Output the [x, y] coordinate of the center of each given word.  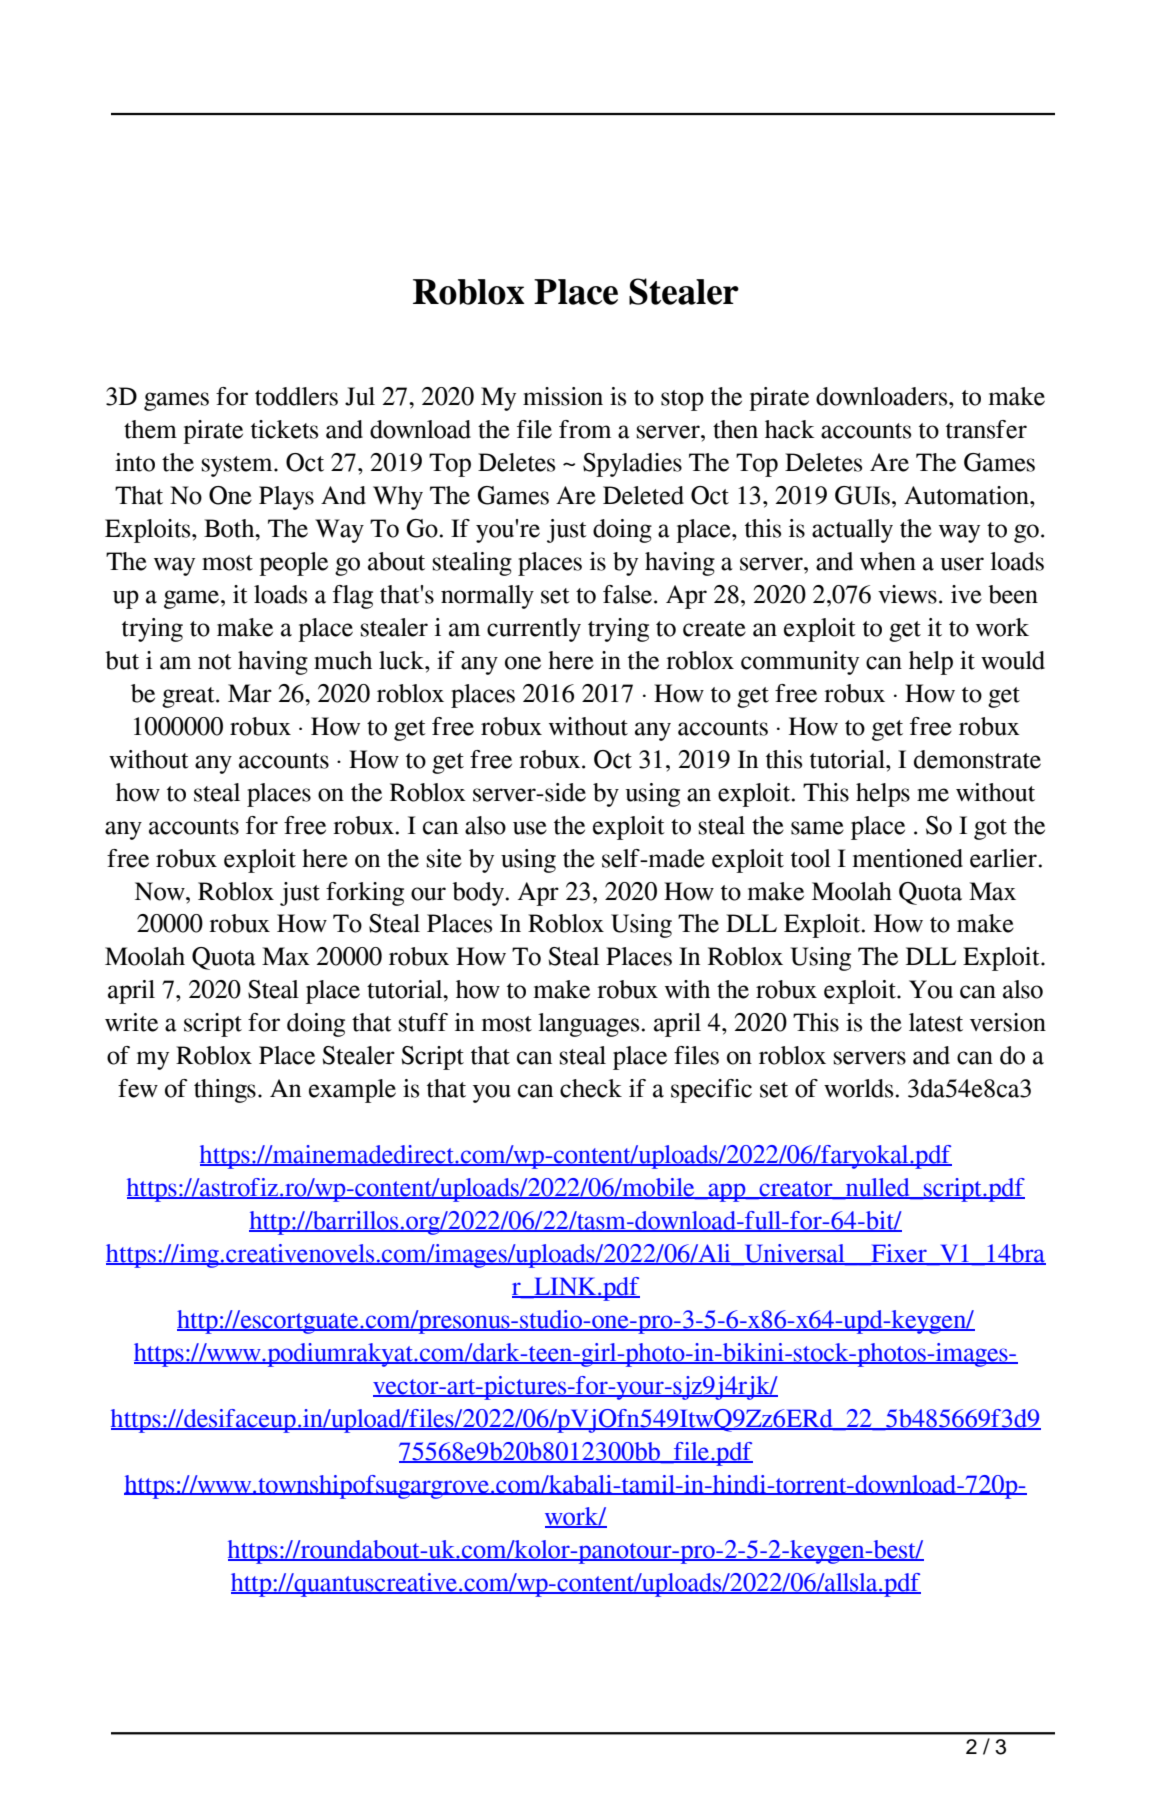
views [907, 594]
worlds [858, 1088]
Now [161, 891]
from [585, 429]
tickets [284, 429]
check [591, 1088]
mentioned [907, 858]
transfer [986, 429]
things [225, 1091]
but [122, 660]
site [444, 858]
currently [534, 630]
